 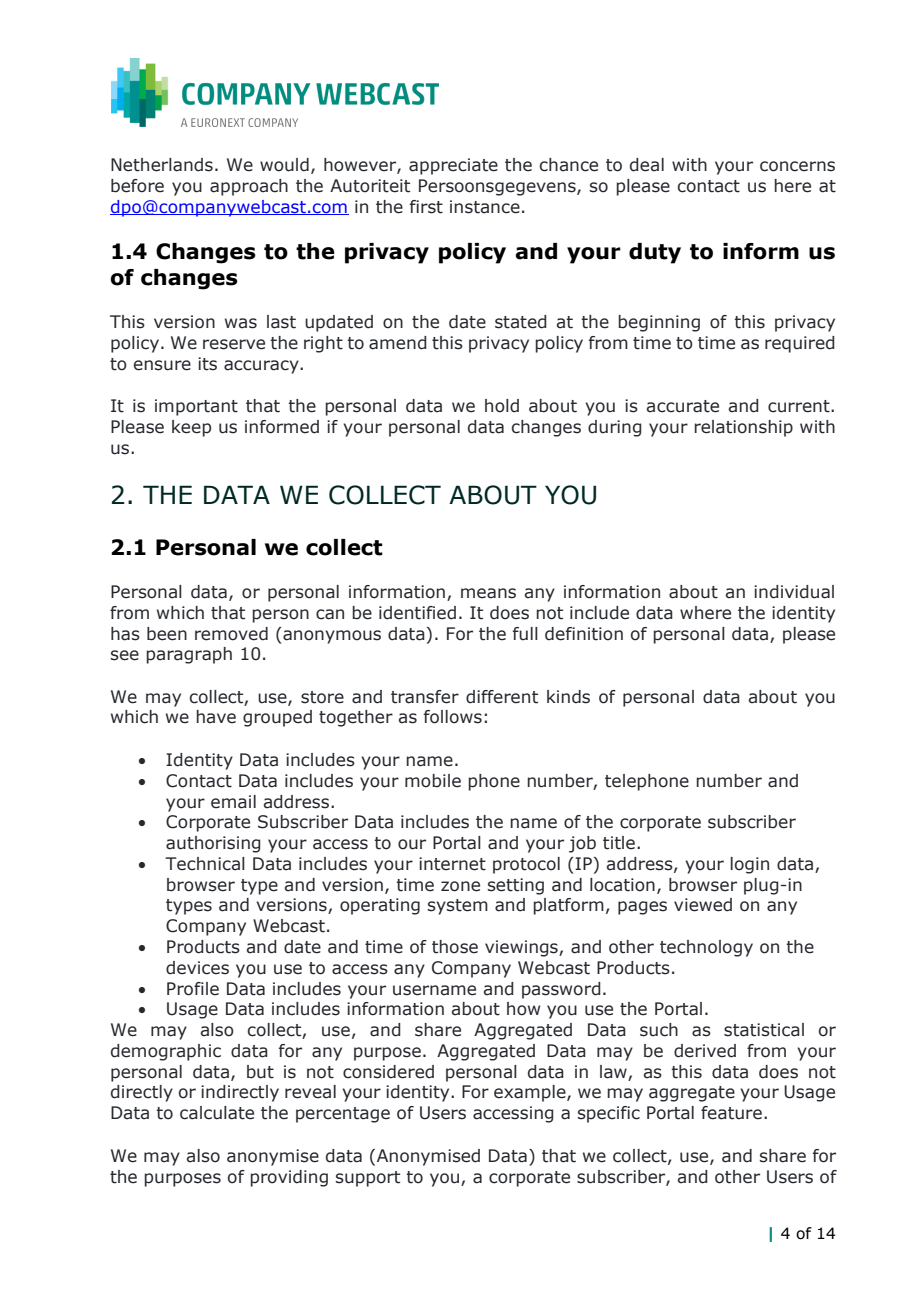 What do you see at coordinates (485, 207) in the image?
I see `instance` at bounding box center [485, 207].
